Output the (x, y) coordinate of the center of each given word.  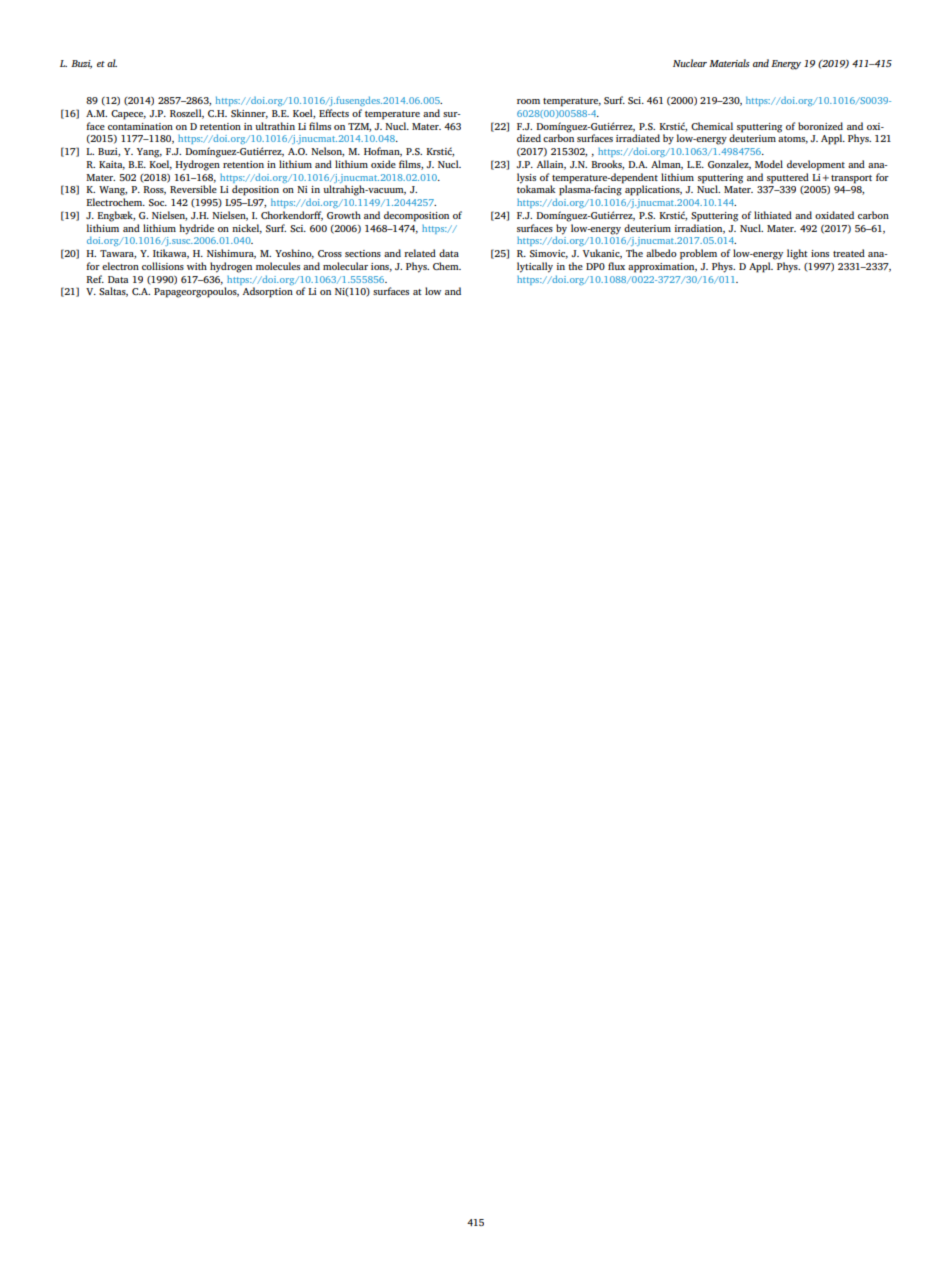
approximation (662, 268)
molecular (345, 266)
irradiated (638, 138)
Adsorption (268, 292)
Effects (334, 113)
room (528, 101)
